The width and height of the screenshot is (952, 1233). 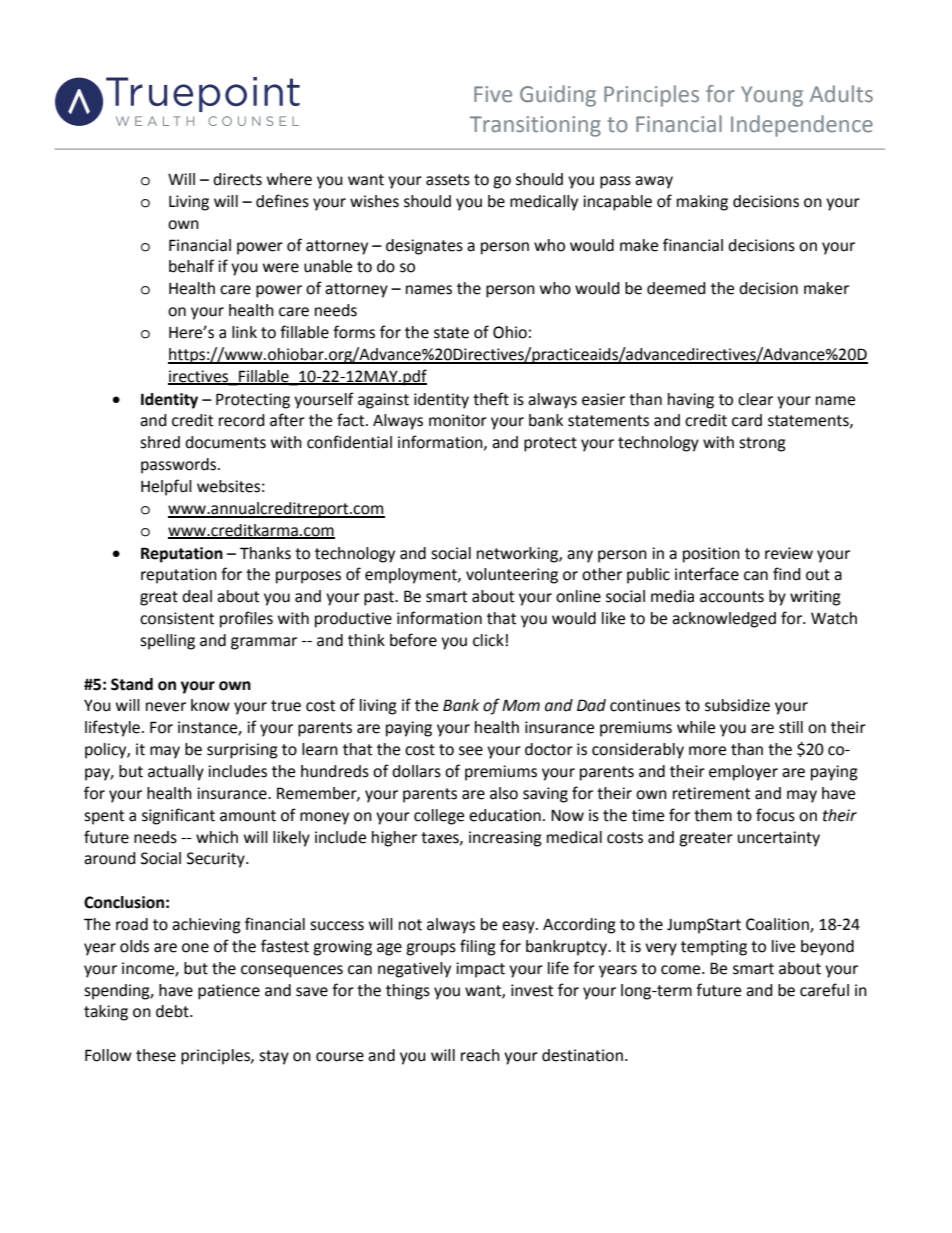 I want to click on Five, so click(x=493, y=94).
